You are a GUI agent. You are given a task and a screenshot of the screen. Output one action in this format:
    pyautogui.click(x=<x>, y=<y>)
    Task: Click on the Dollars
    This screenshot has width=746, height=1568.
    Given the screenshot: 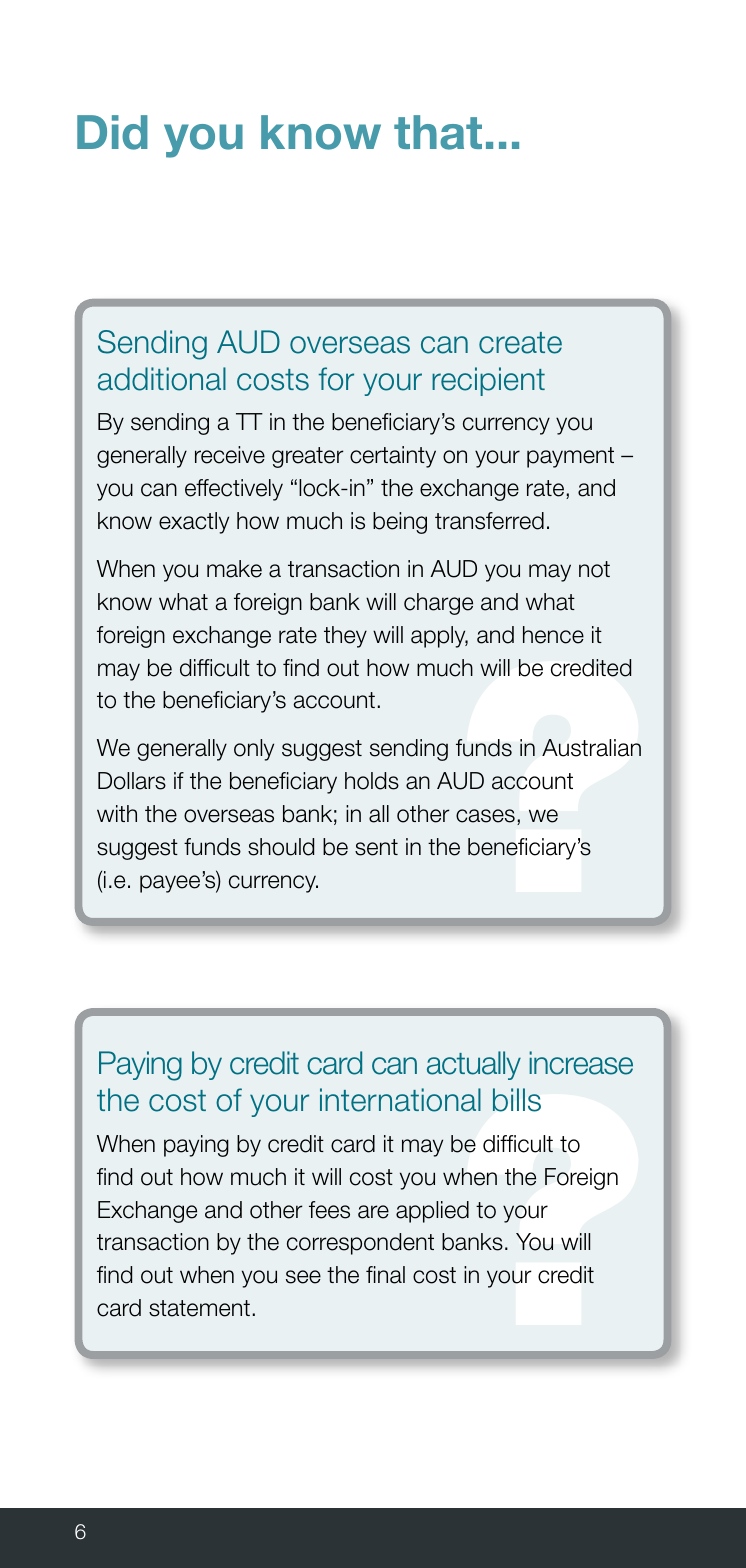 What is the action you would take?
    pyautogui.click(x=132, y=781)
